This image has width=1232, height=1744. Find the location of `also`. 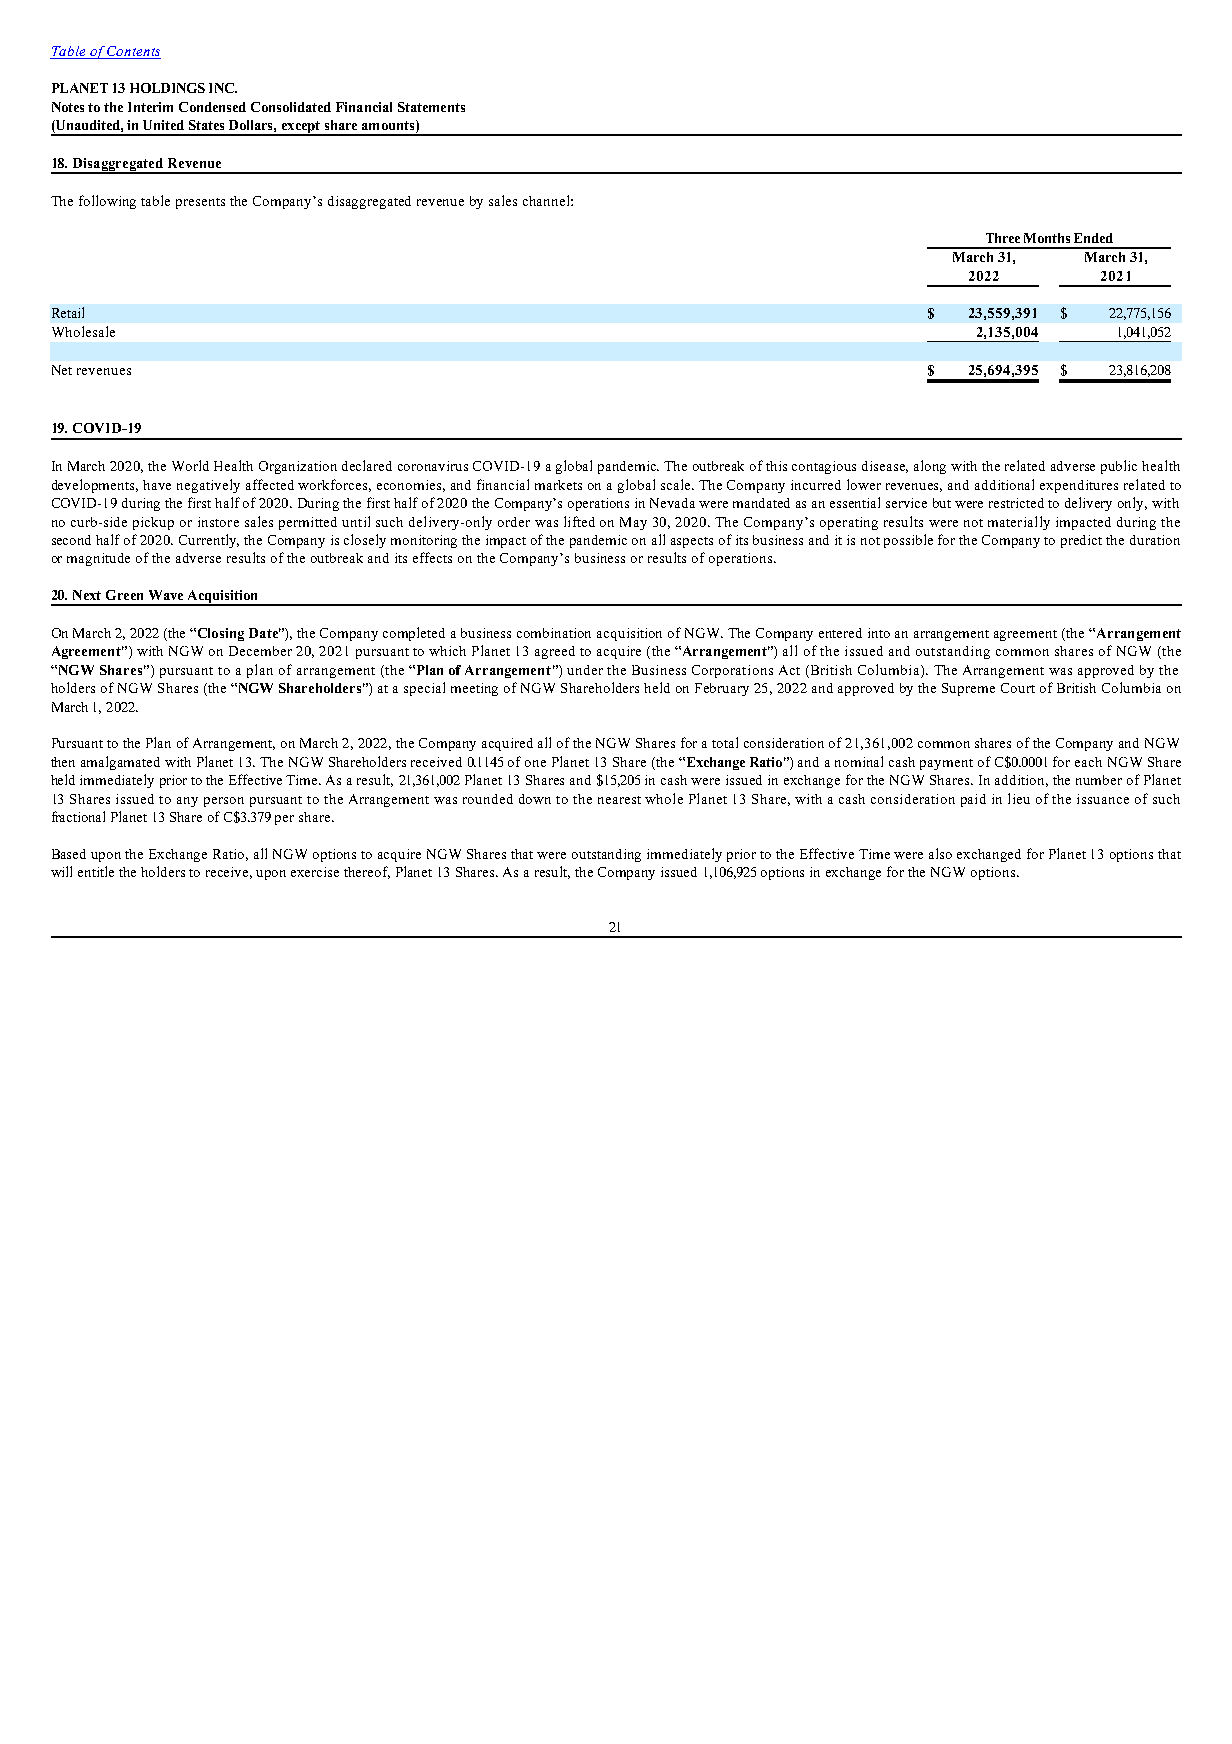

also is located at coordinates (940, 853).
